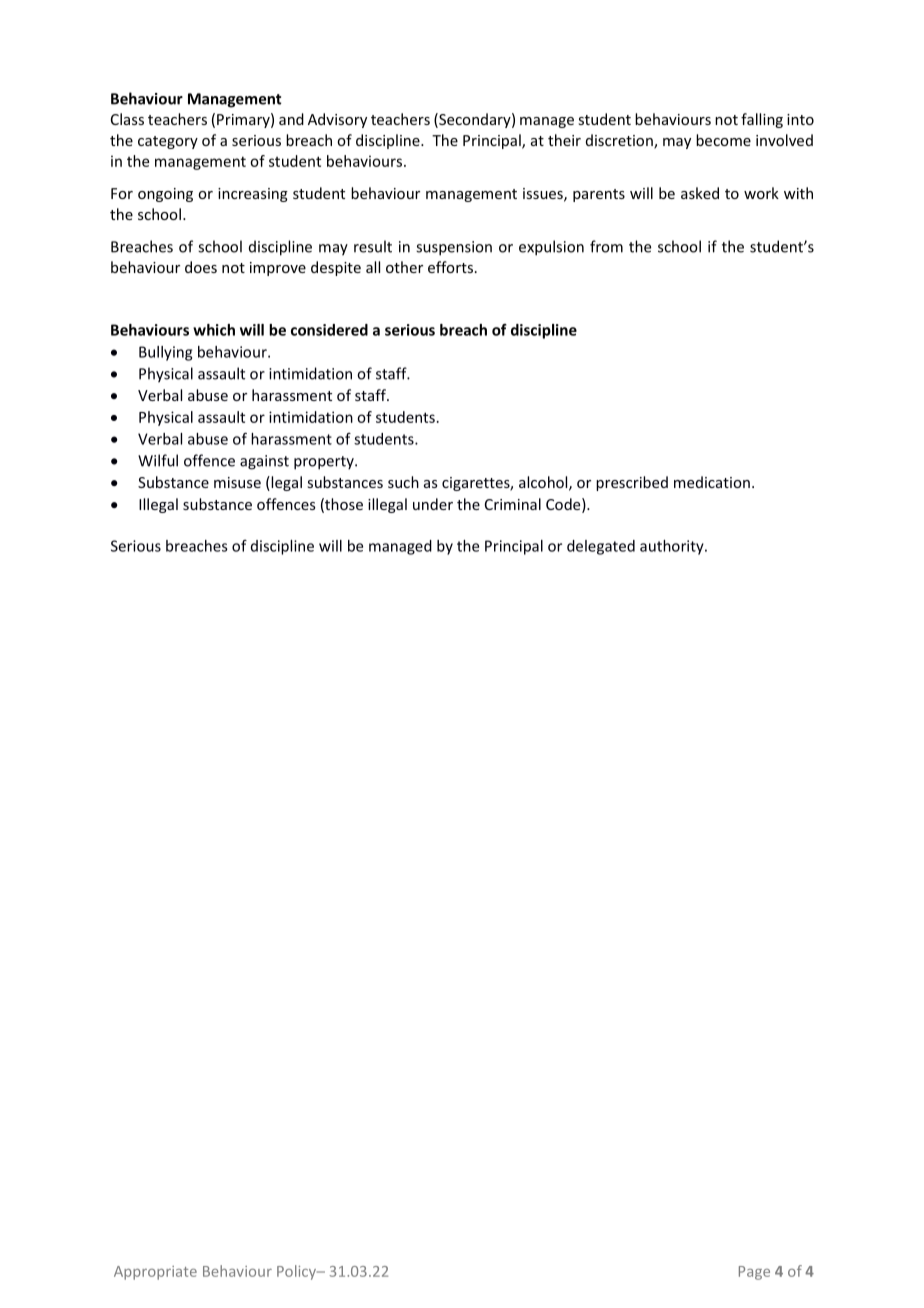 This screenshot has height=1308, width=924. I want to click on such, so click(403, 482).
